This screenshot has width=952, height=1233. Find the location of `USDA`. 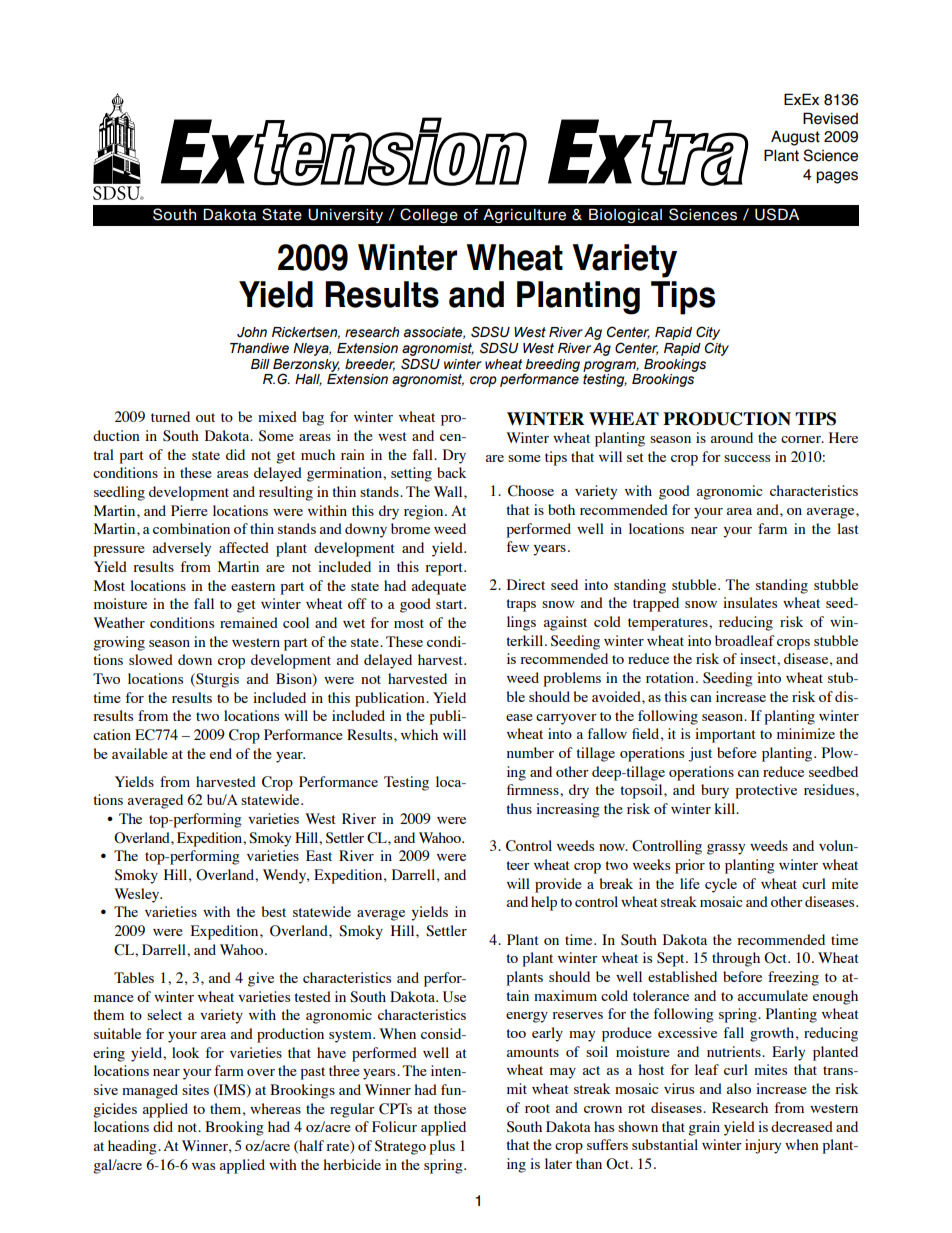

USDA is located at coordinates (777, 214).
